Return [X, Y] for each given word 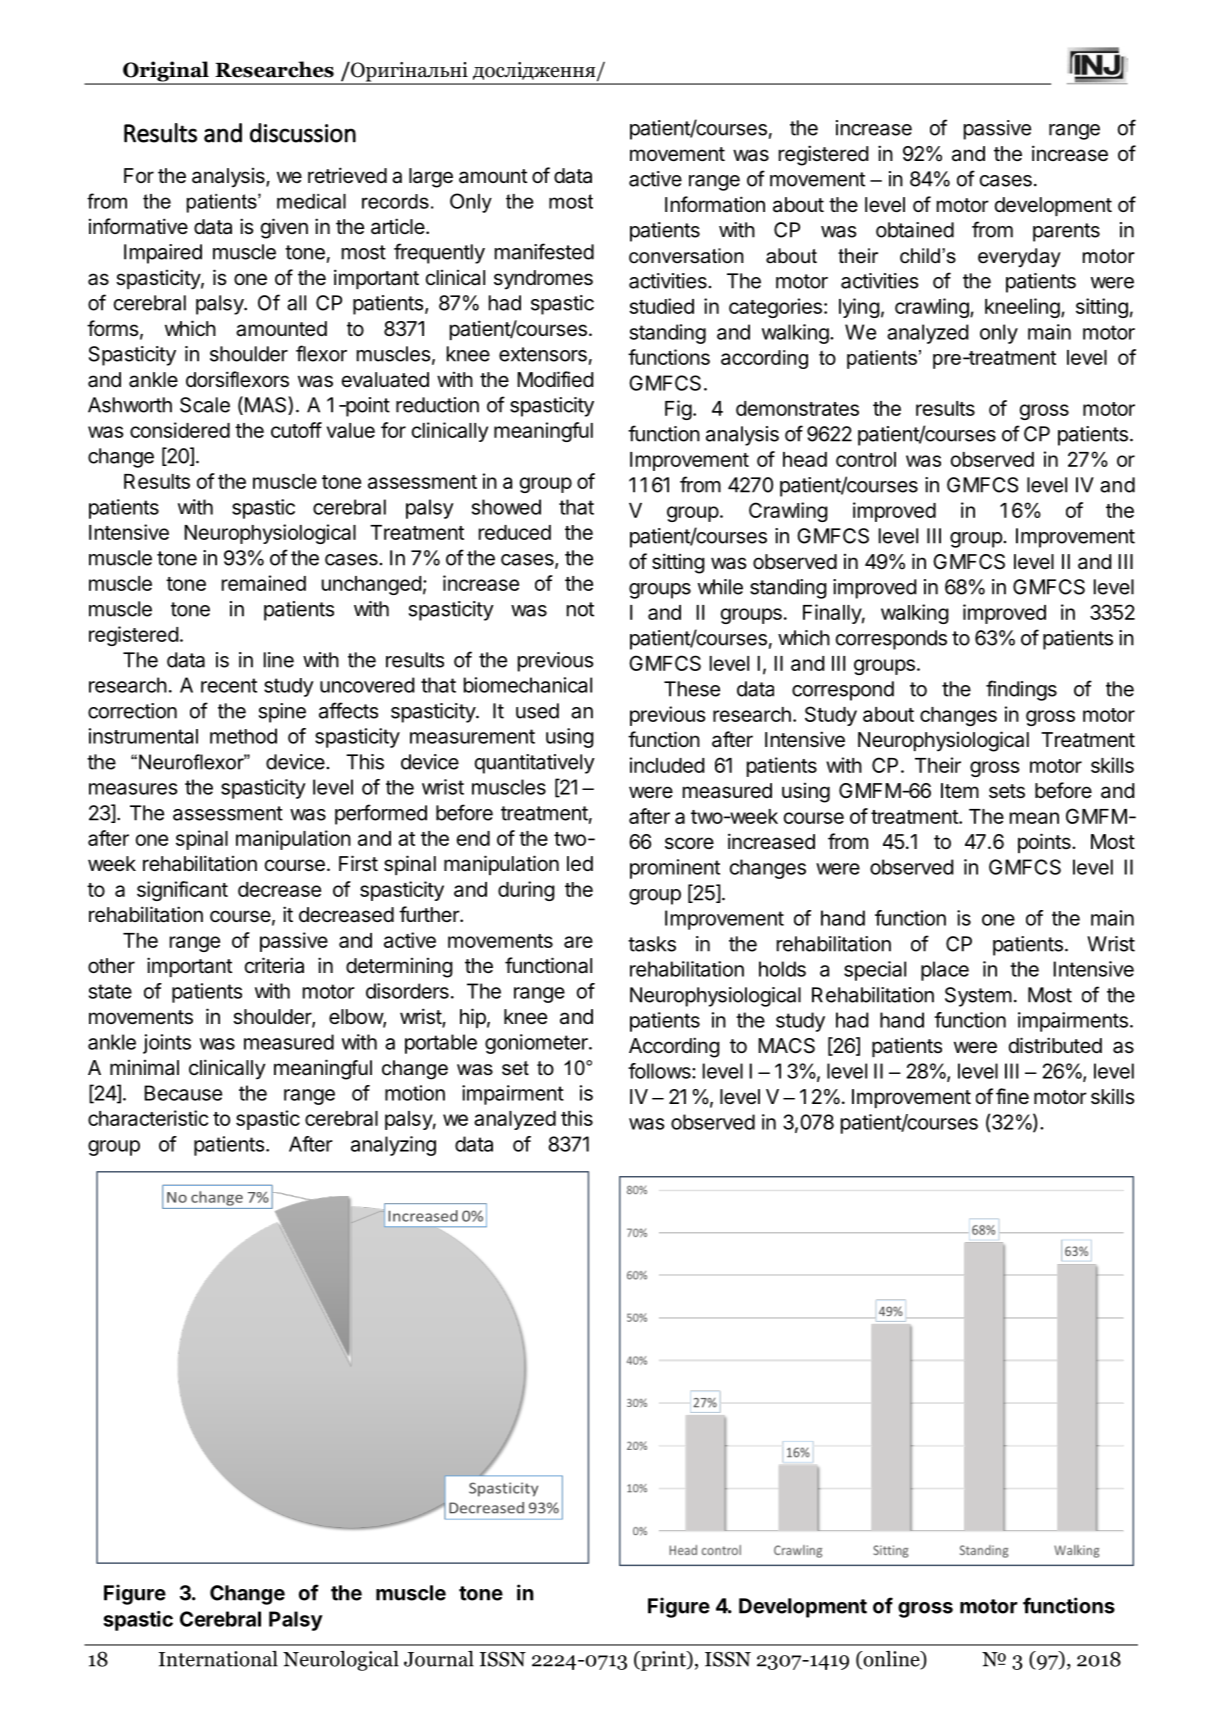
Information [715, 204]
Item [960, 790]
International [218, 1659]
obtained [915, 230]
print [663, 1661]
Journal [439, 1659]
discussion [303, 133]
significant [182, 891]
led [580, 864]
